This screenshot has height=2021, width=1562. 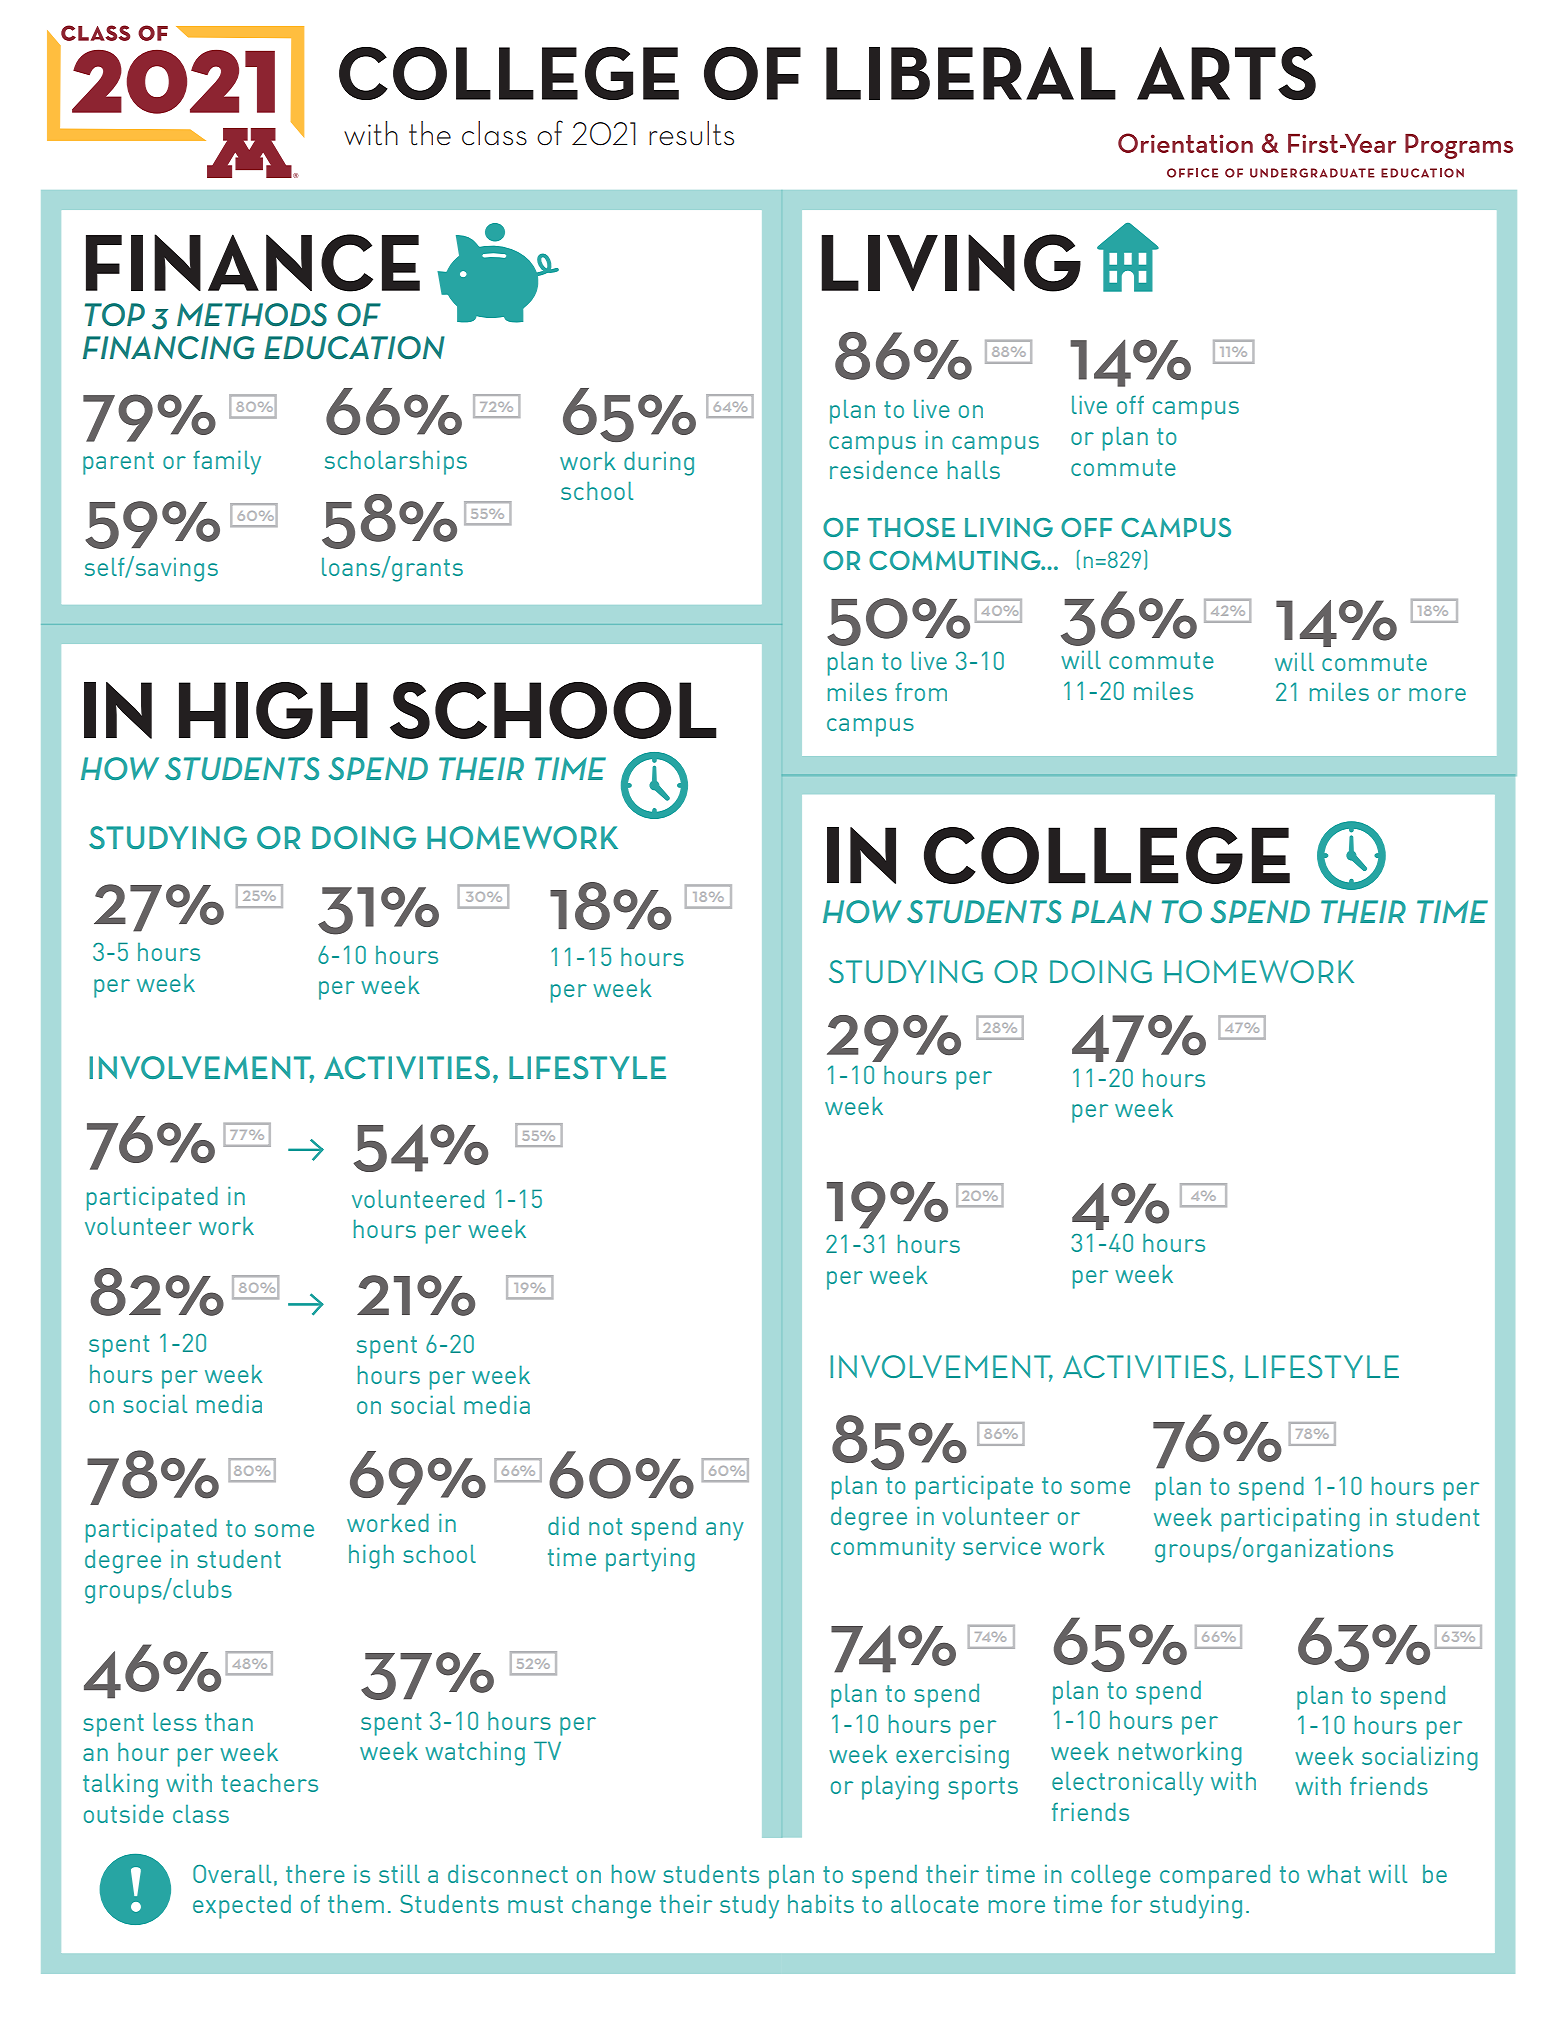 I want to click on from, so click(x=921, y=691).
